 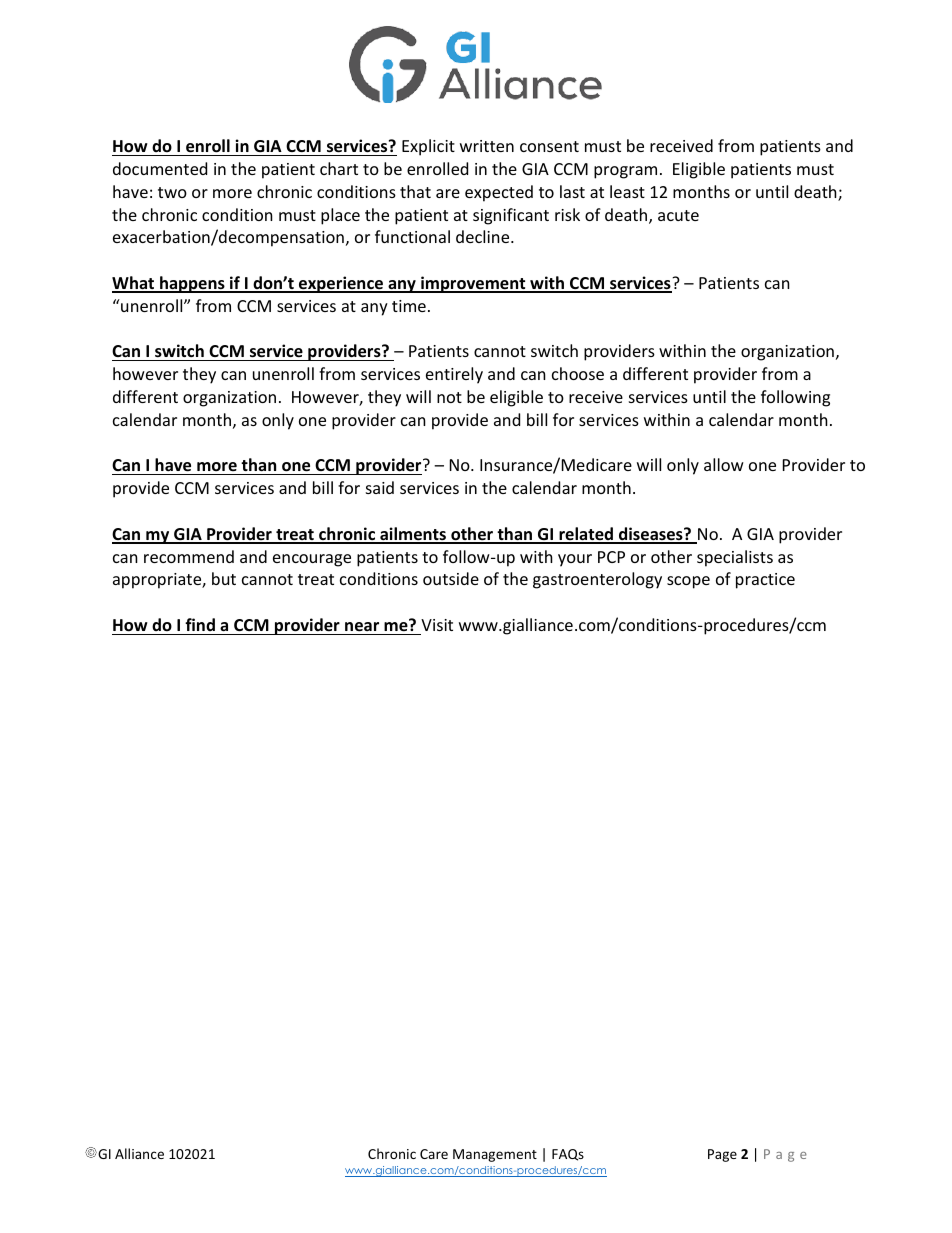 I want to click on happens, so click(x=192, y=284).
